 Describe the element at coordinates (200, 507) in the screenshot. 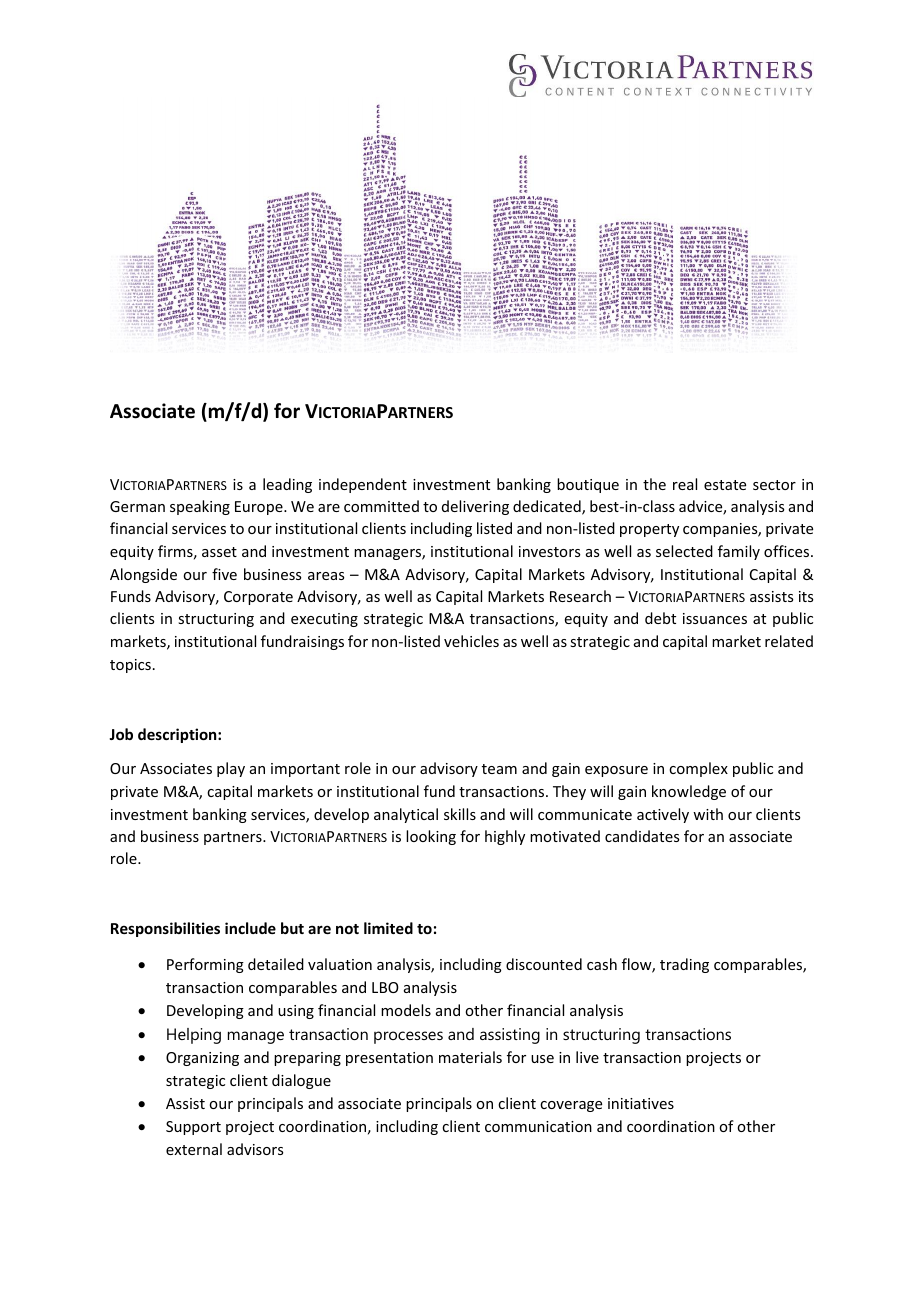

I see `speaking` at that location.
